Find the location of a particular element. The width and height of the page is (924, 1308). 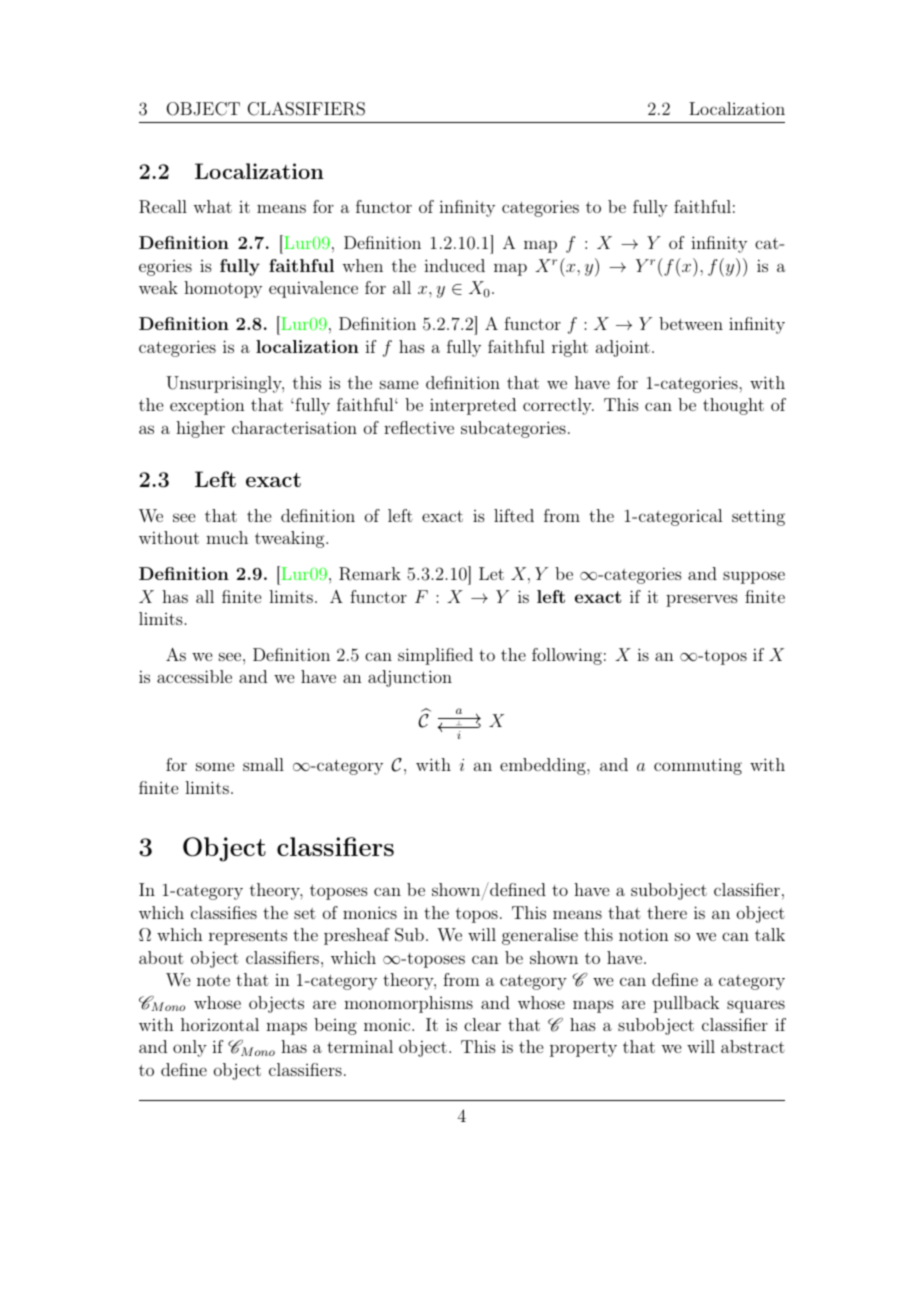

higher is located at coordinates (200, 429).
